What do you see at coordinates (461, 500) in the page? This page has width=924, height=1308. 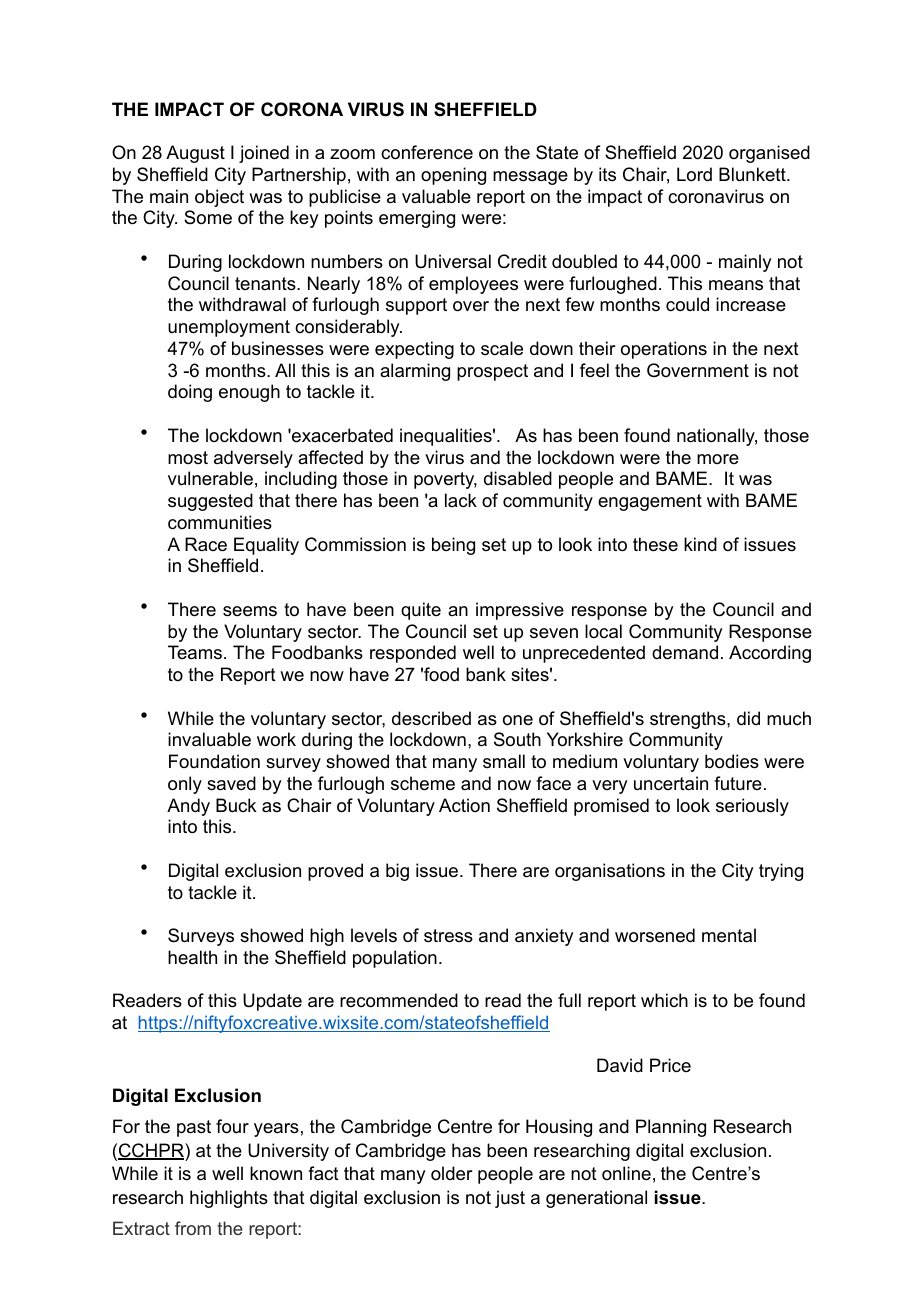 I see `lack` at bounding box center [461, 500].
